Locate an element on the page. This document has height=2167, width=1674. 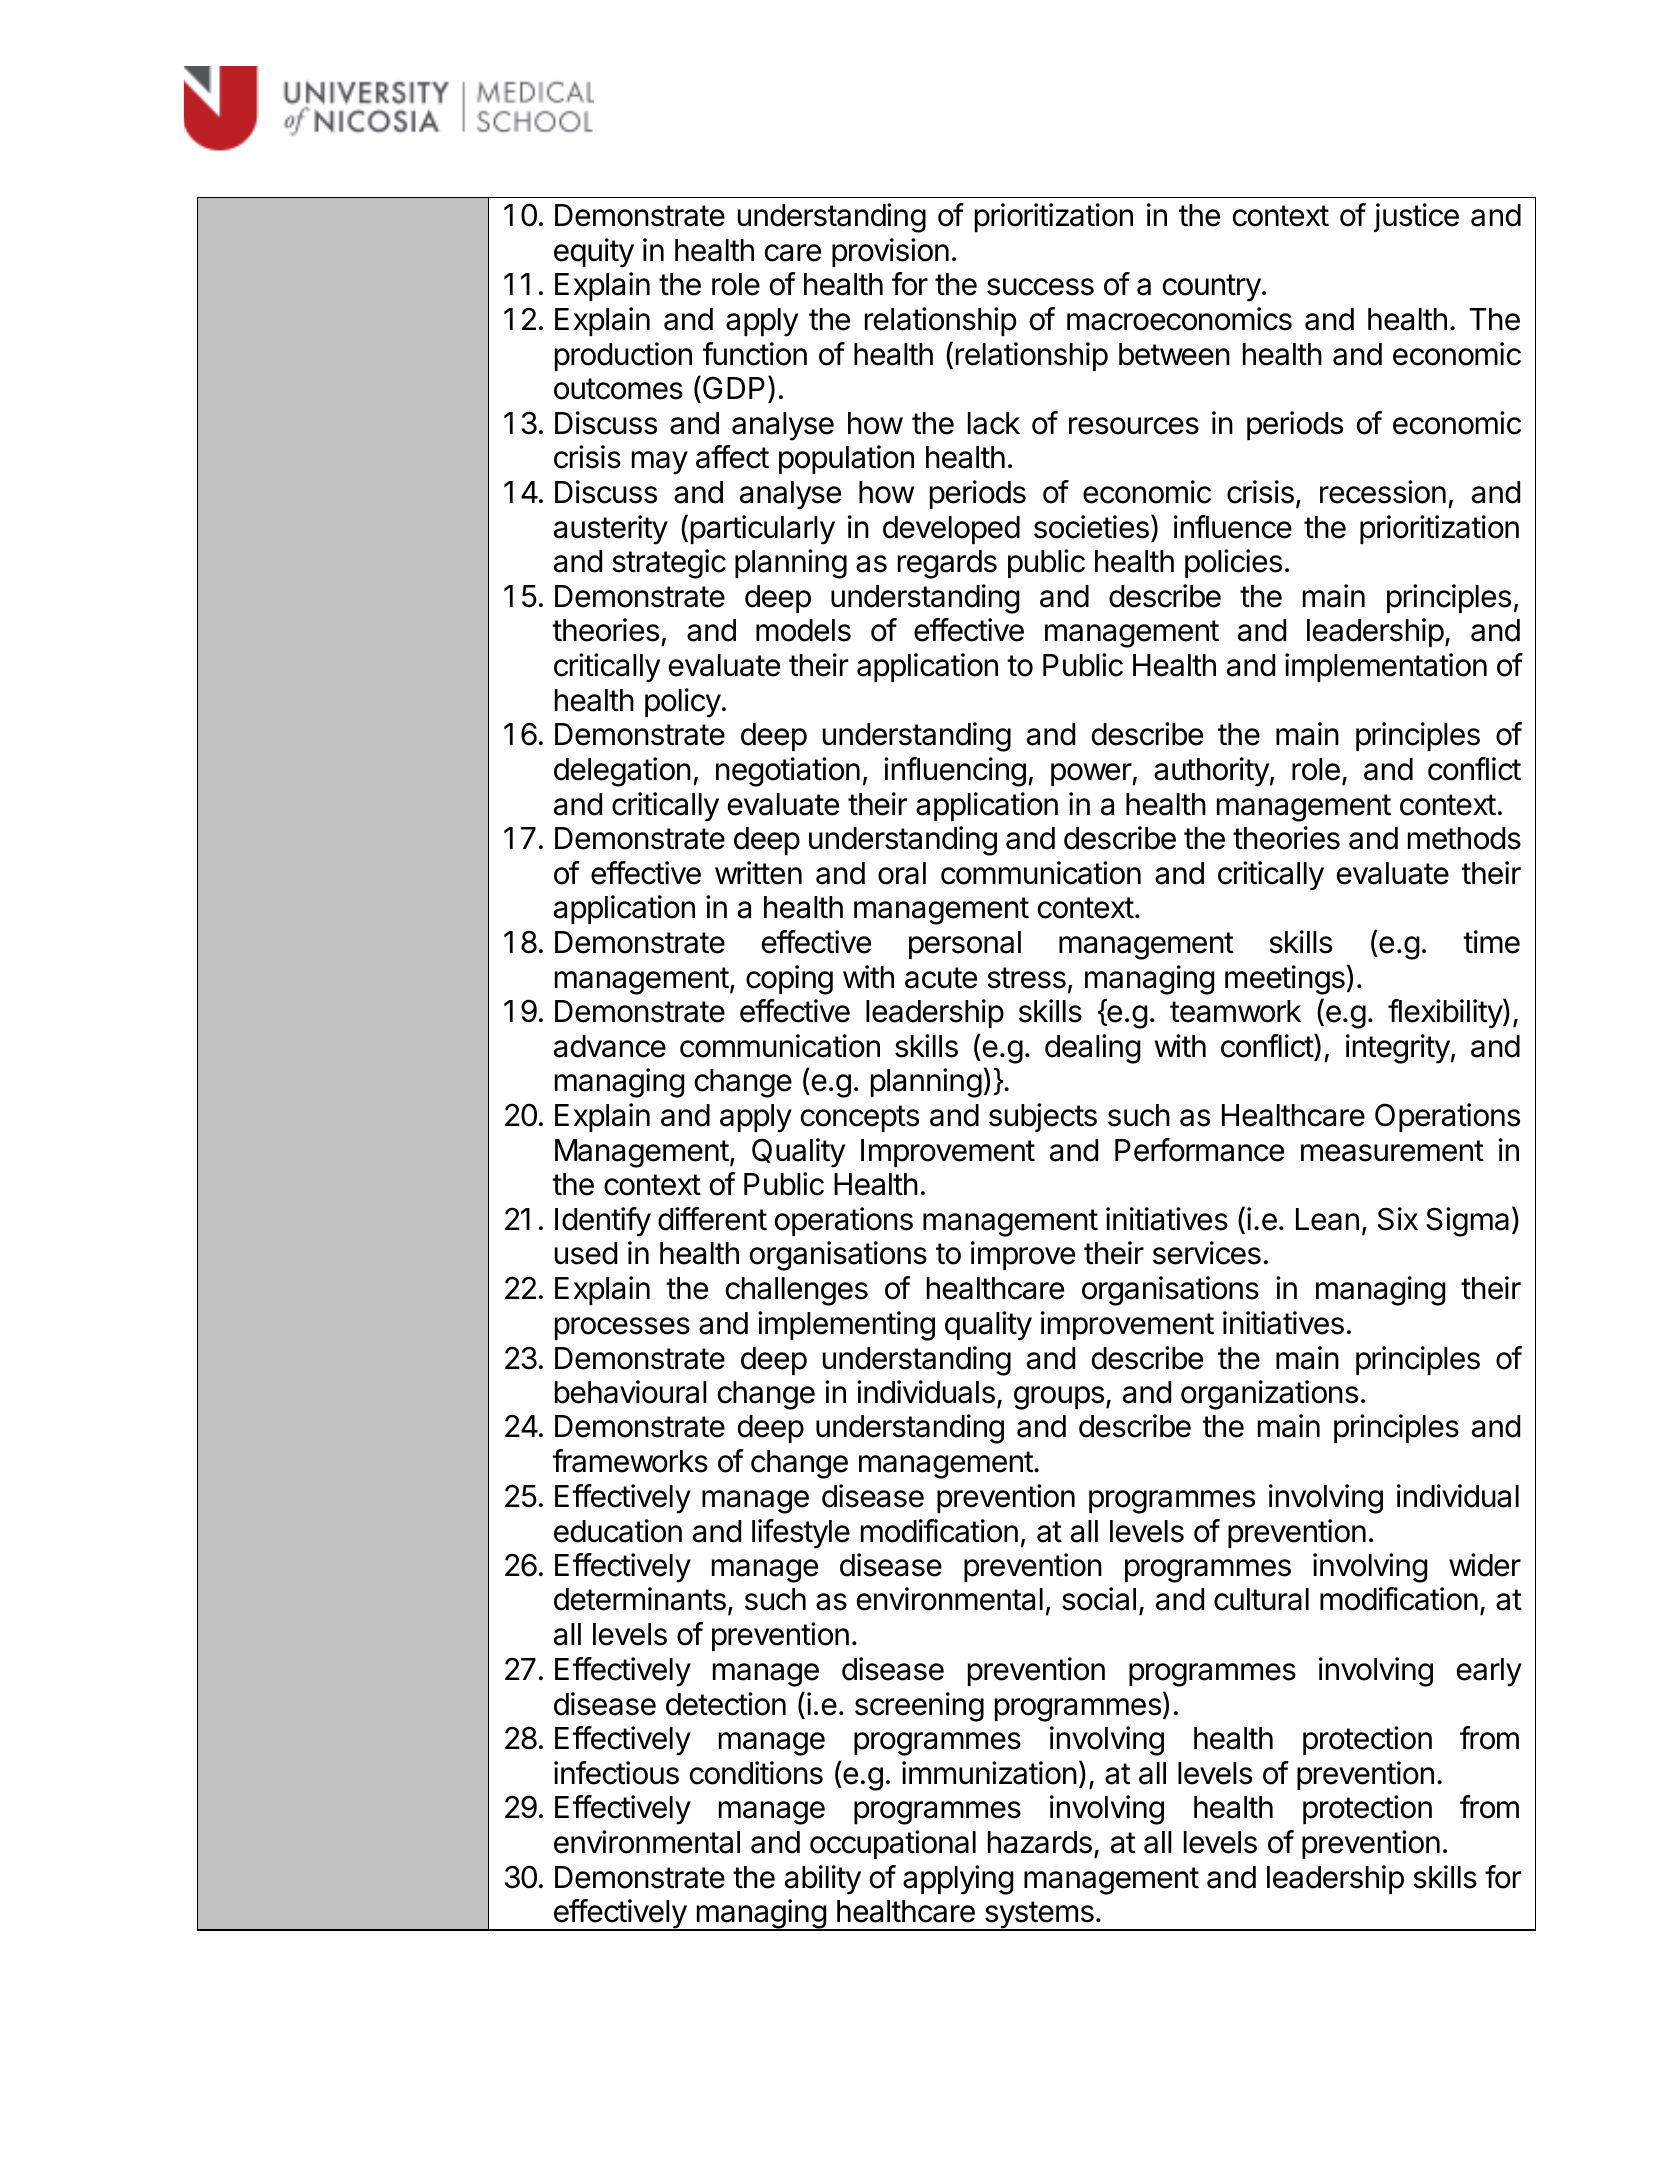
subjects is located at coordinates (1043, 1117).
